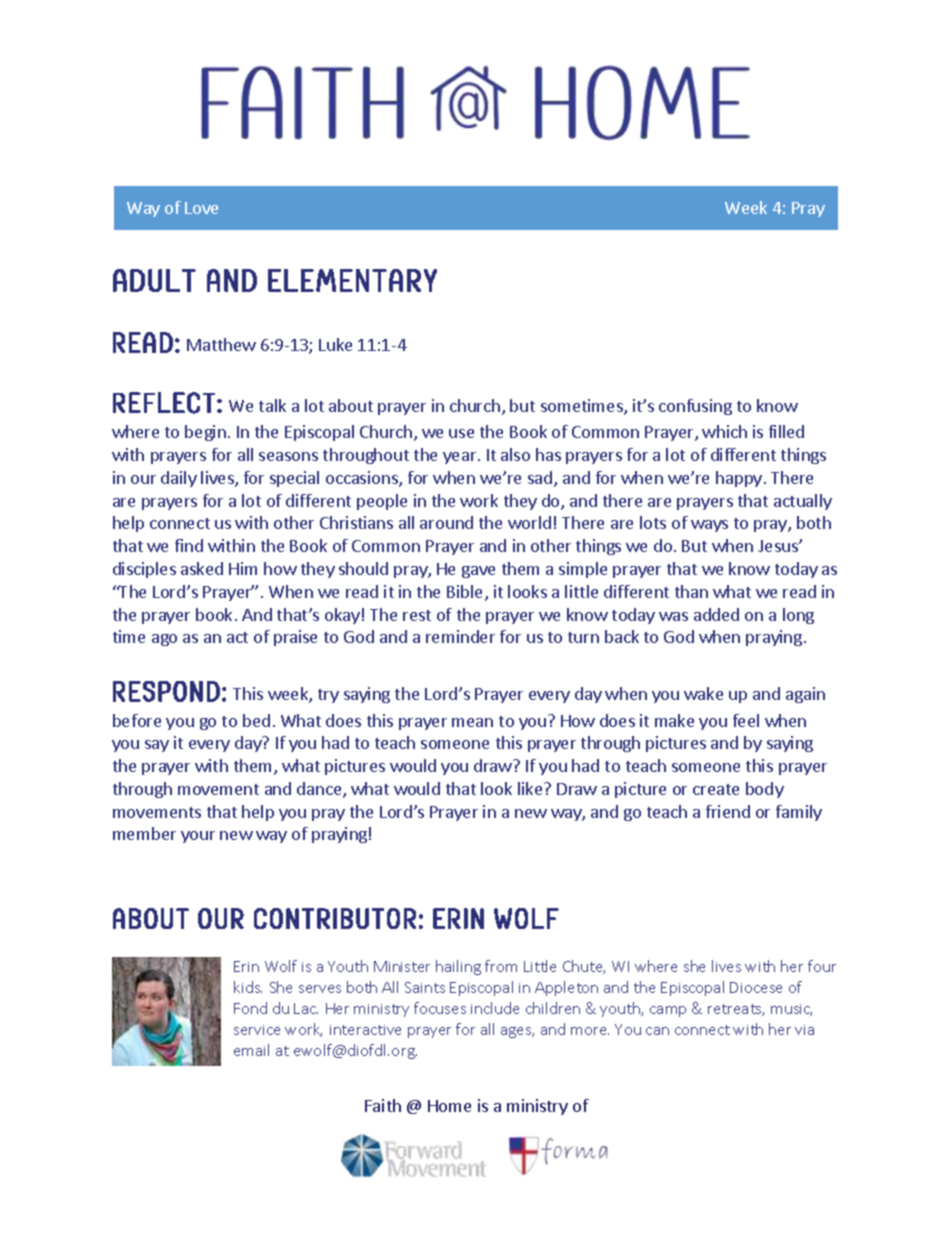  Describe the element at coordinates (695, 407) in the screenshot. I see `confusing` at that location.
